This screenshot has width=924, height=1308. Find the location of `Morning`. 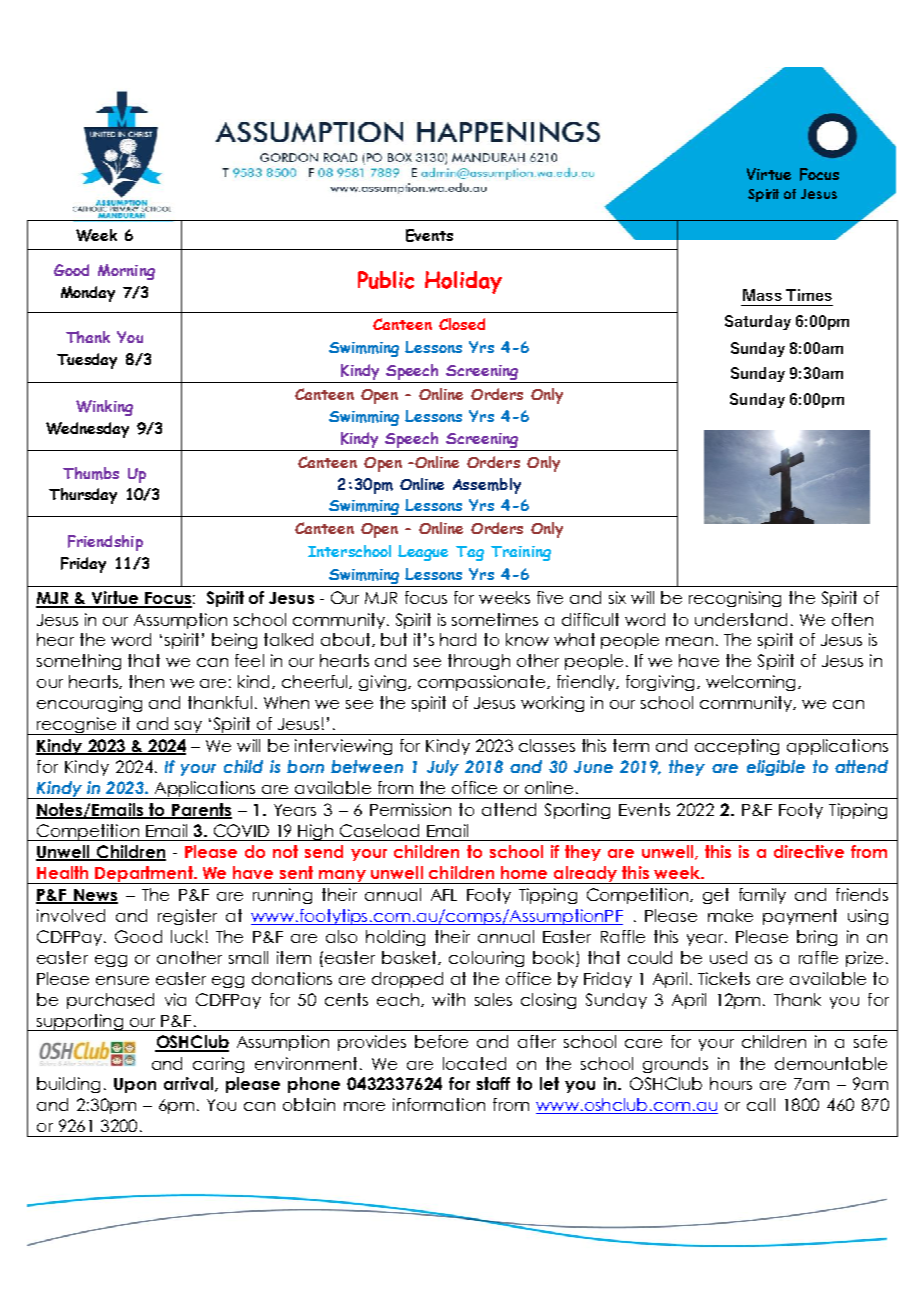

Morning is located at coordinates (126, 272).
